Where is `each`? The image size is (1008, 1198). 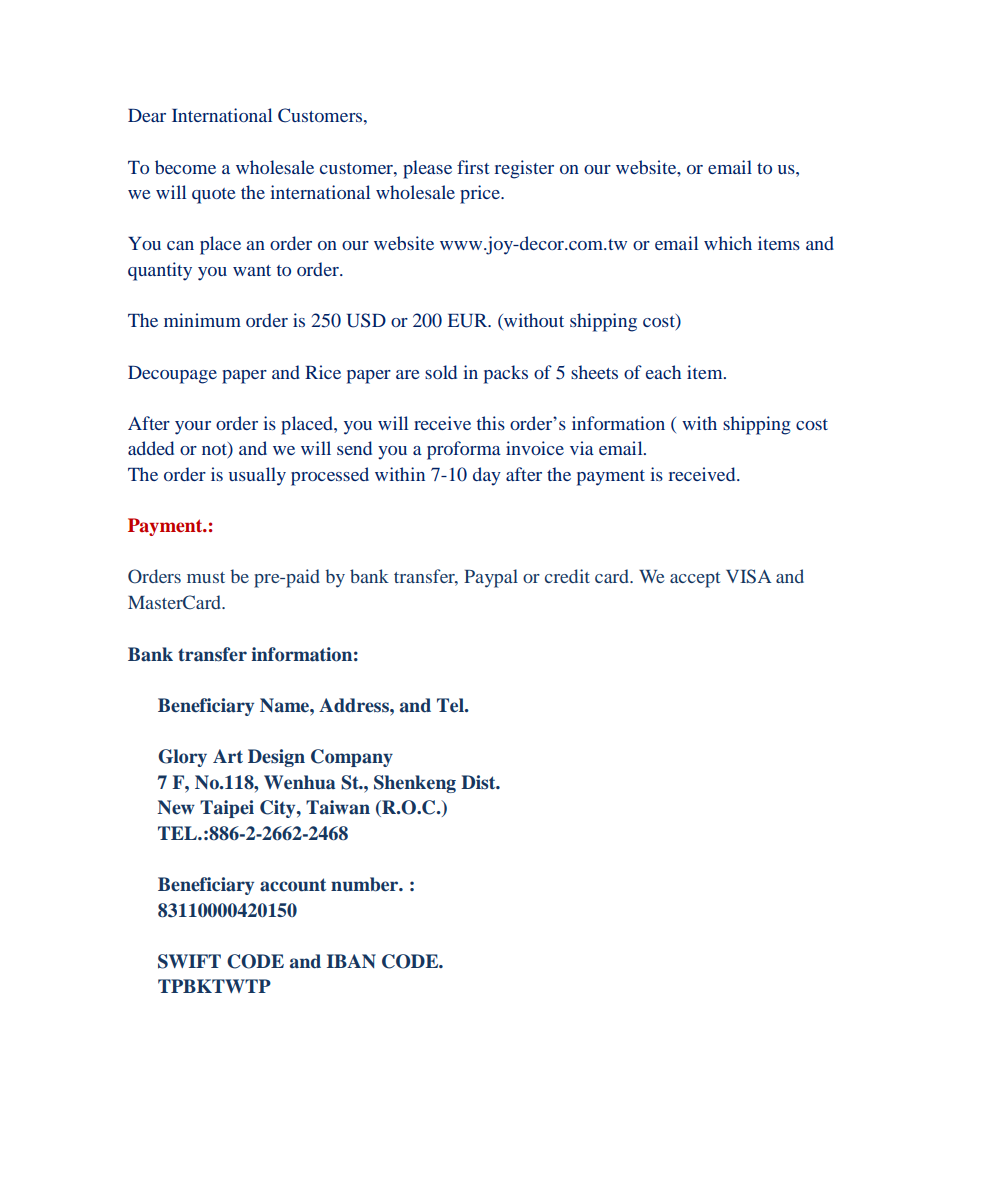
each is located at coordinates (663, 372).
